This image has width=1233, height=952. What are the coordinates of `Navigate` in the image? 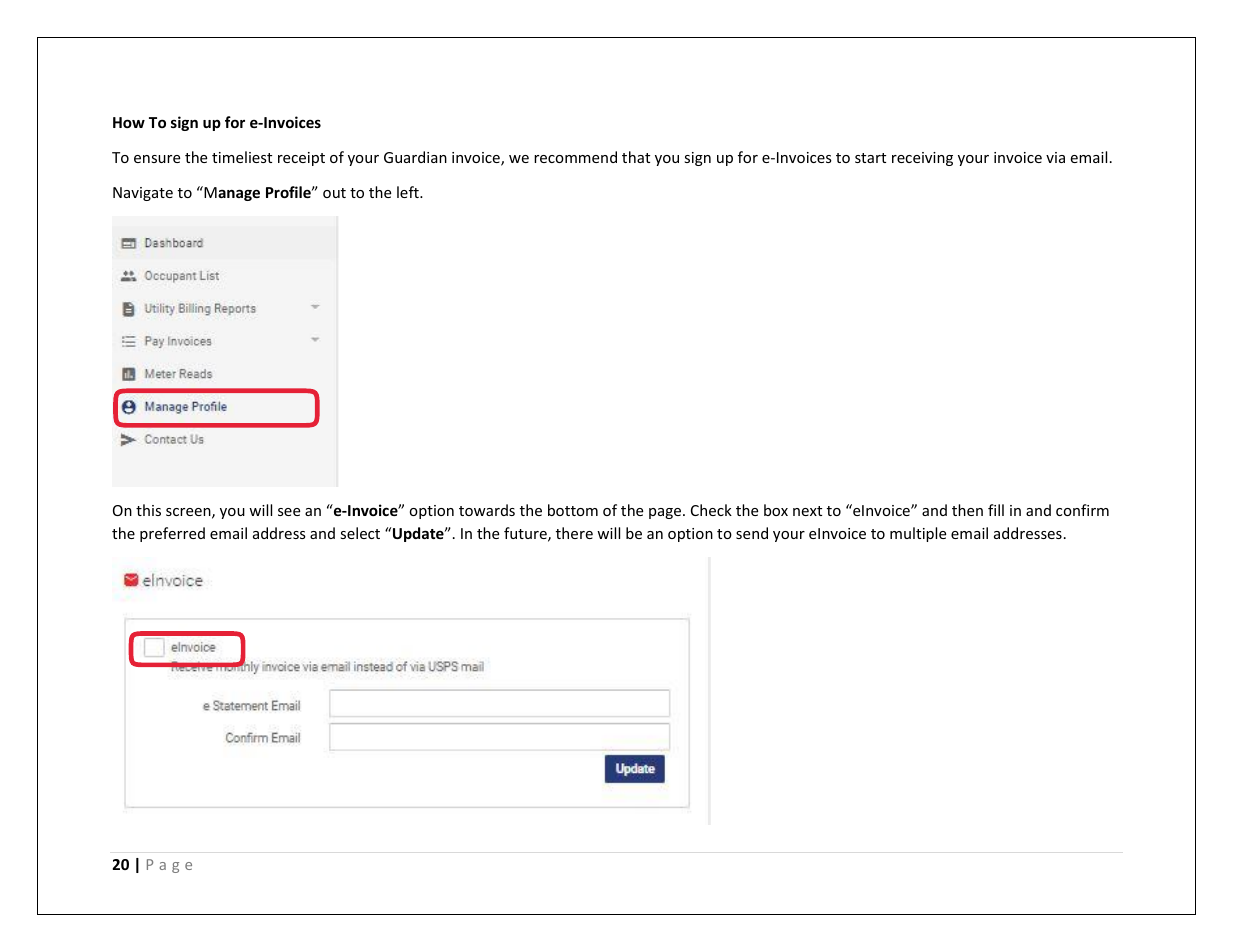 It's located at (143, 194).
